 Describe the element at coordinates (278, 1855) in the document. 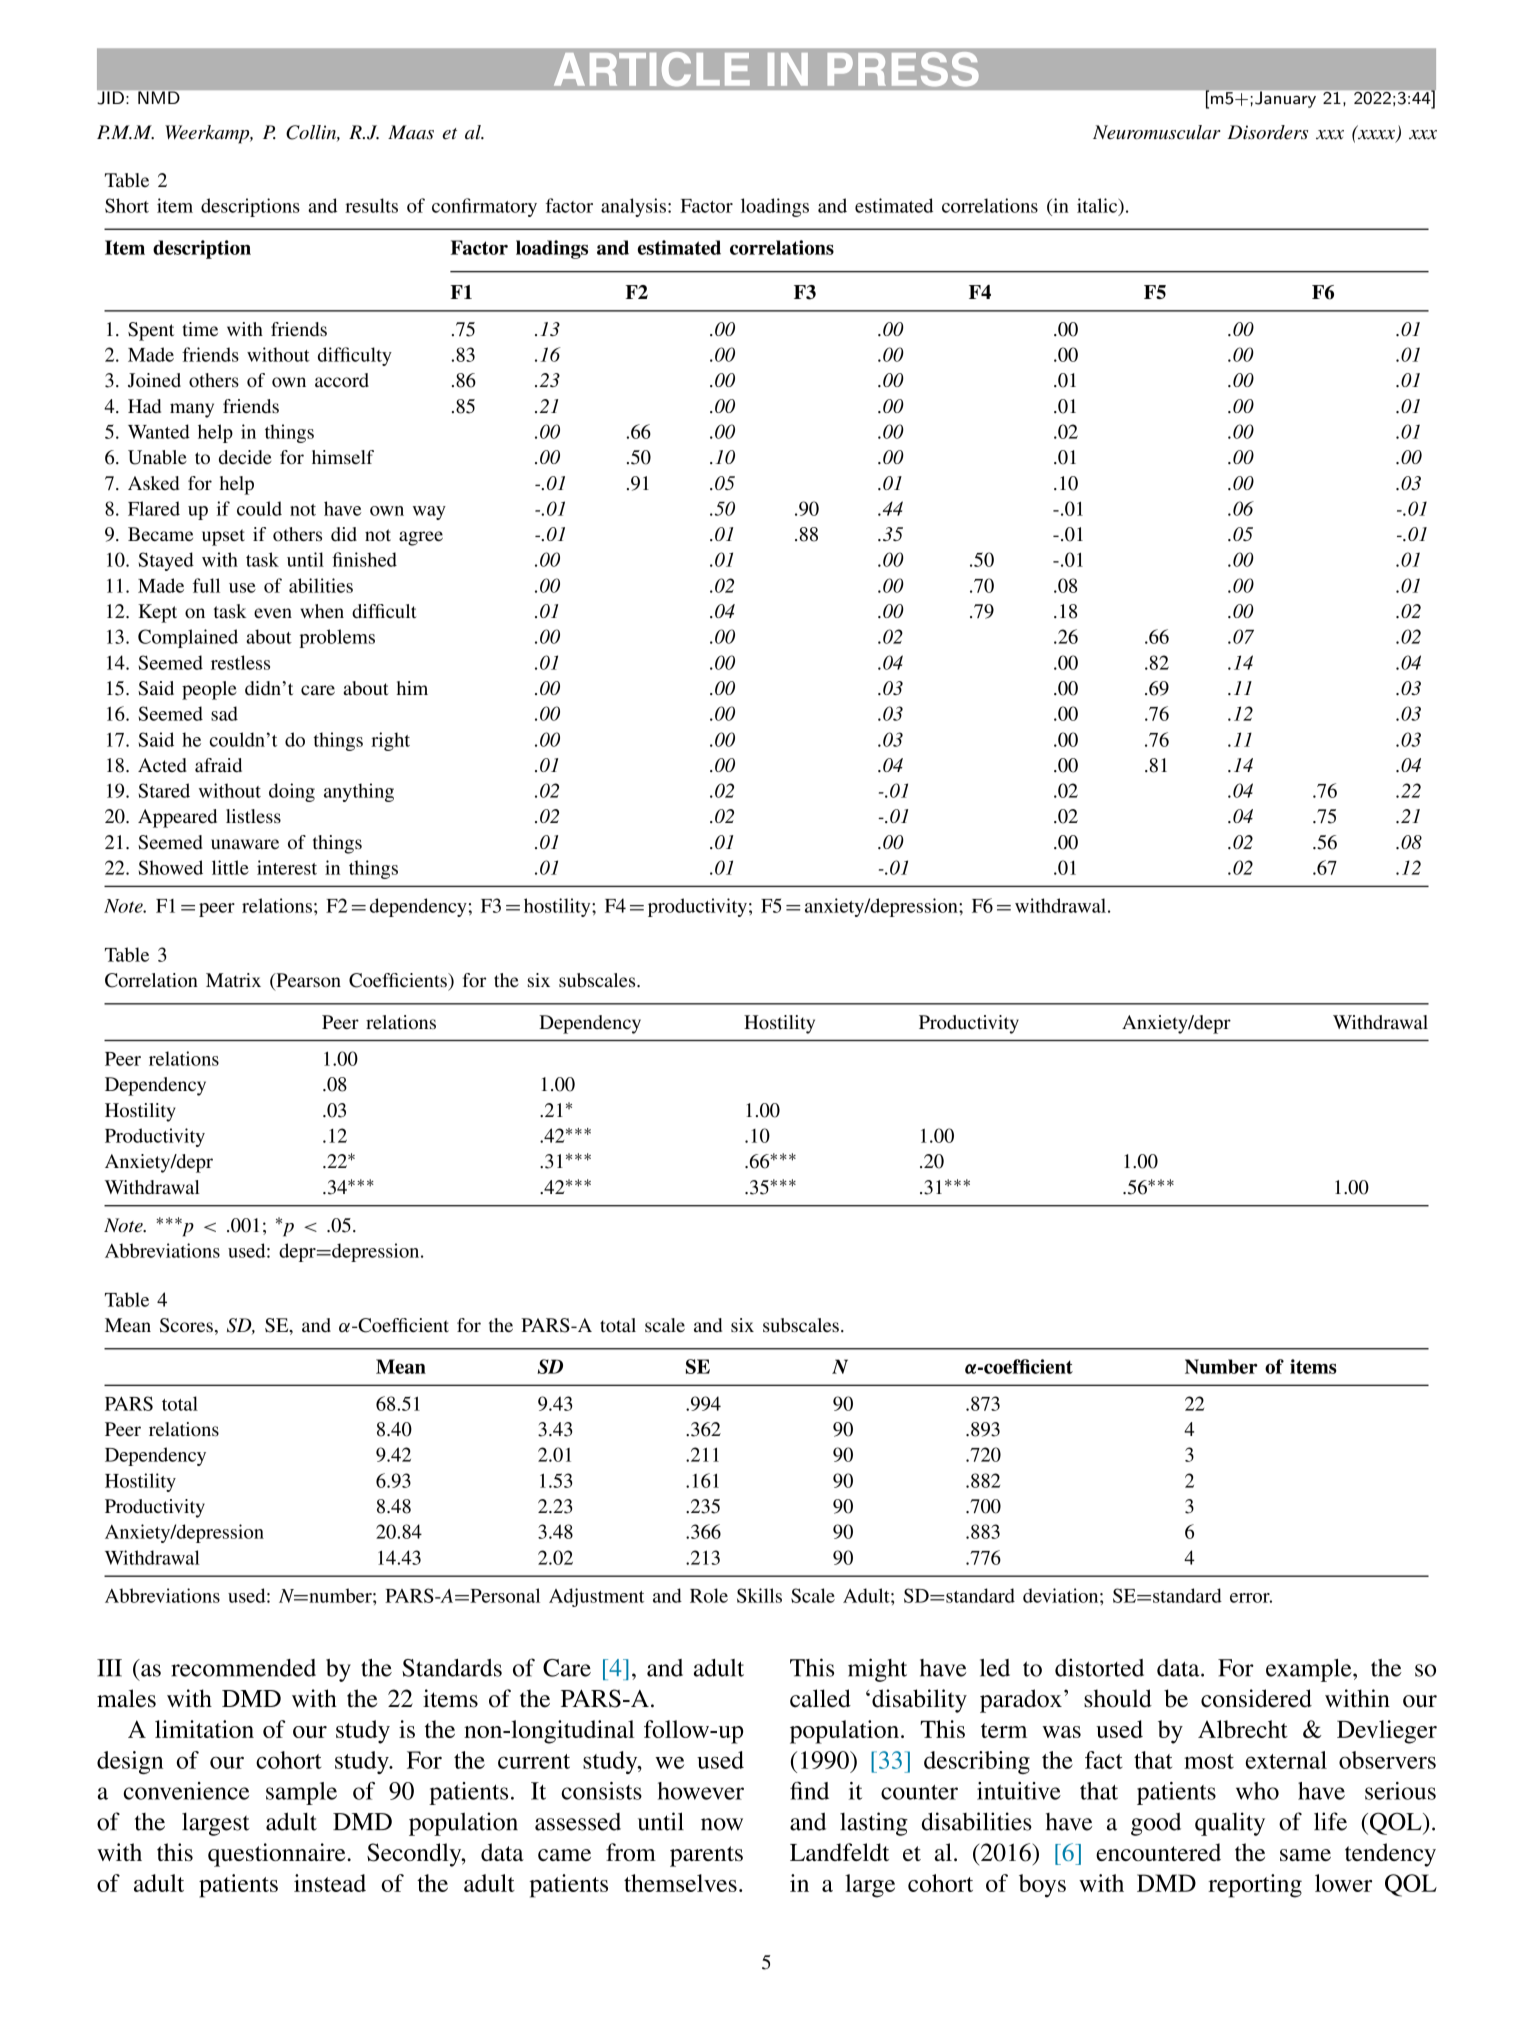

I see `questionnaire` at that location.
